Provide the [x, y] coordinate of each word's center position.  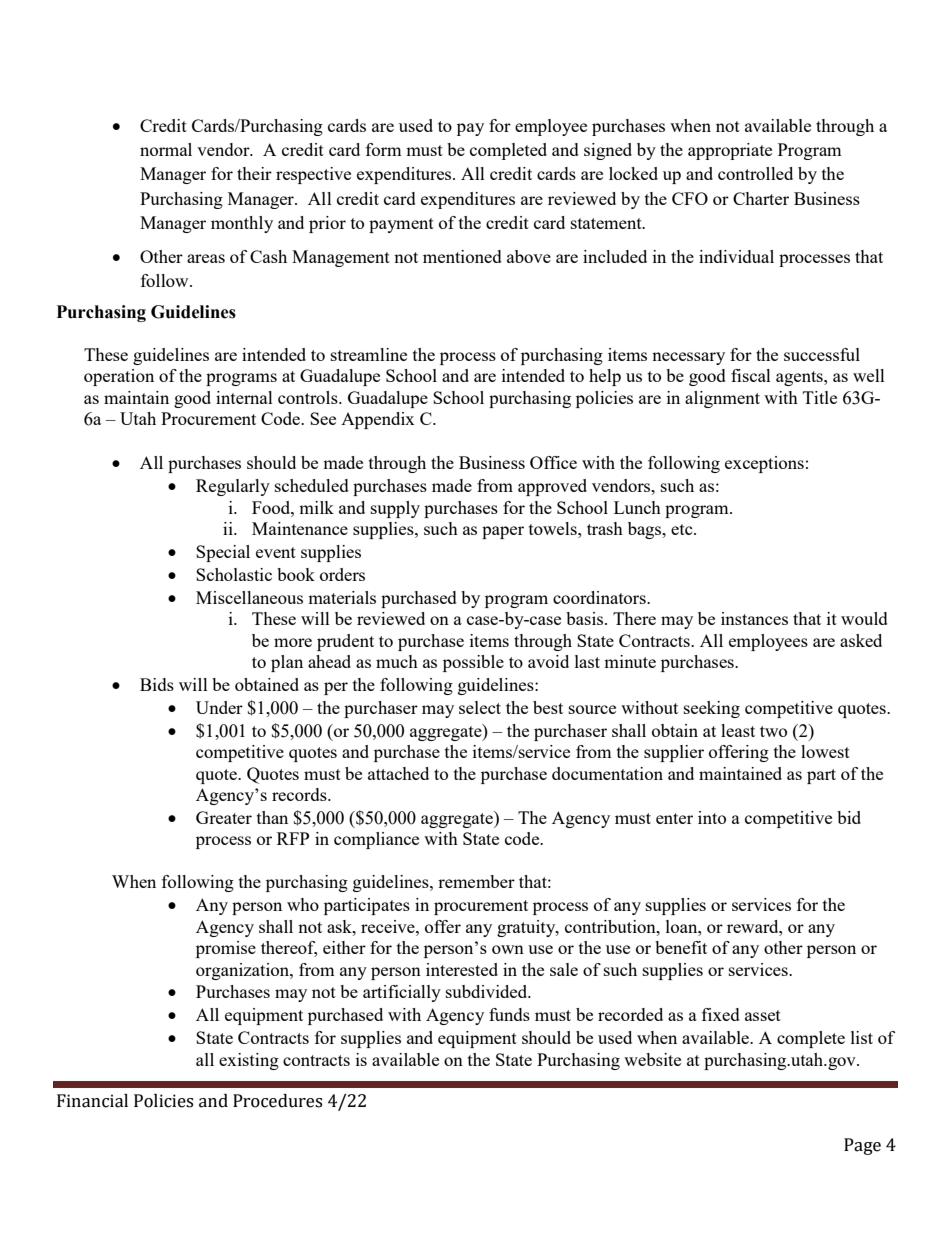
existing [249, 1061]
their [254, 173]
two [773, 731]
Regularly [233, 487]
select [480, 707]
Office [553, 462]
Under [219, 707]
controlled [755, 173]
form [384, 149]
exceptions [764, 464]
